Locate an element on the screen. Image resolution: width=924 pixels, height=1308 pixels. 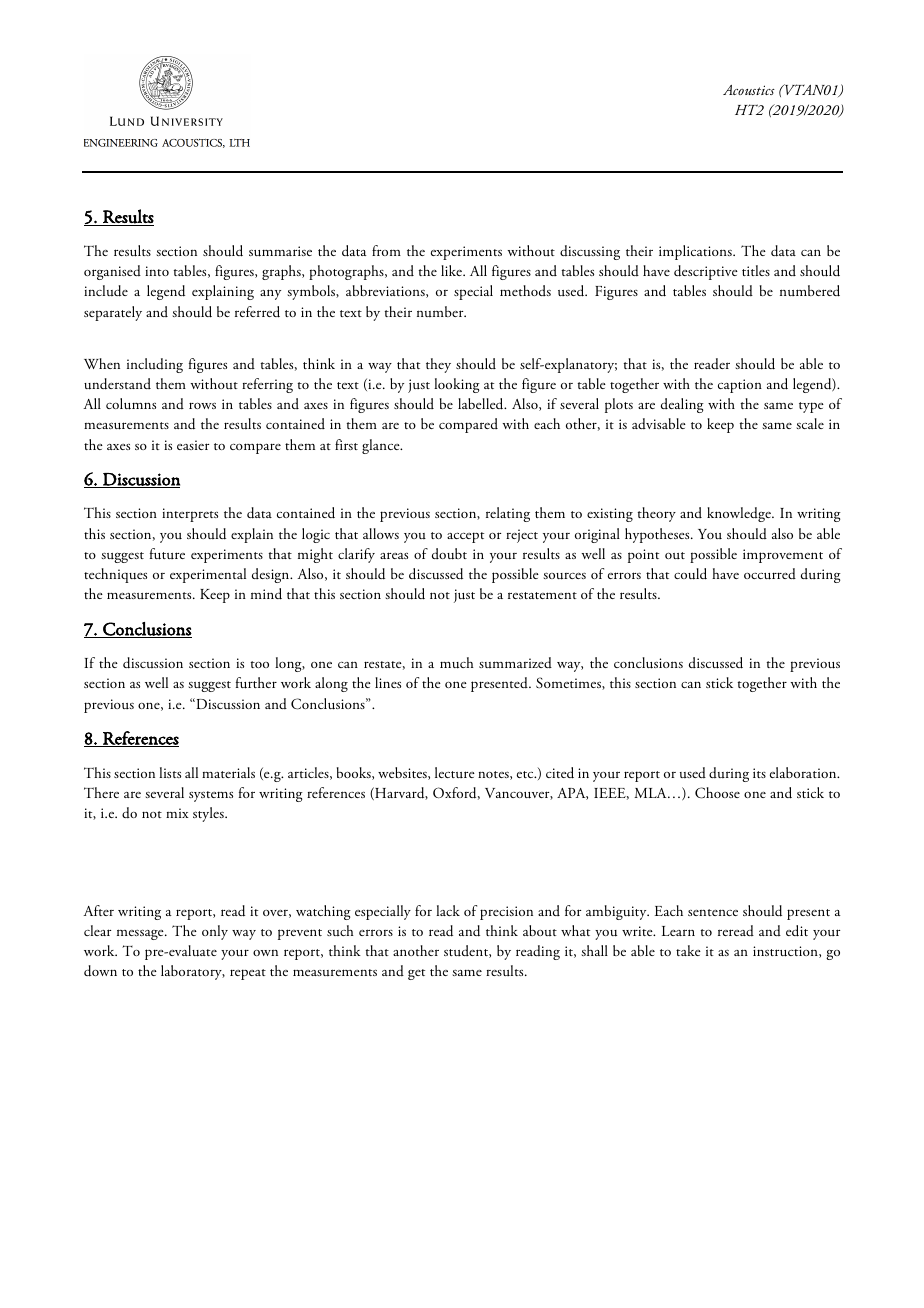
accept is located at coordinates (465, 537).
